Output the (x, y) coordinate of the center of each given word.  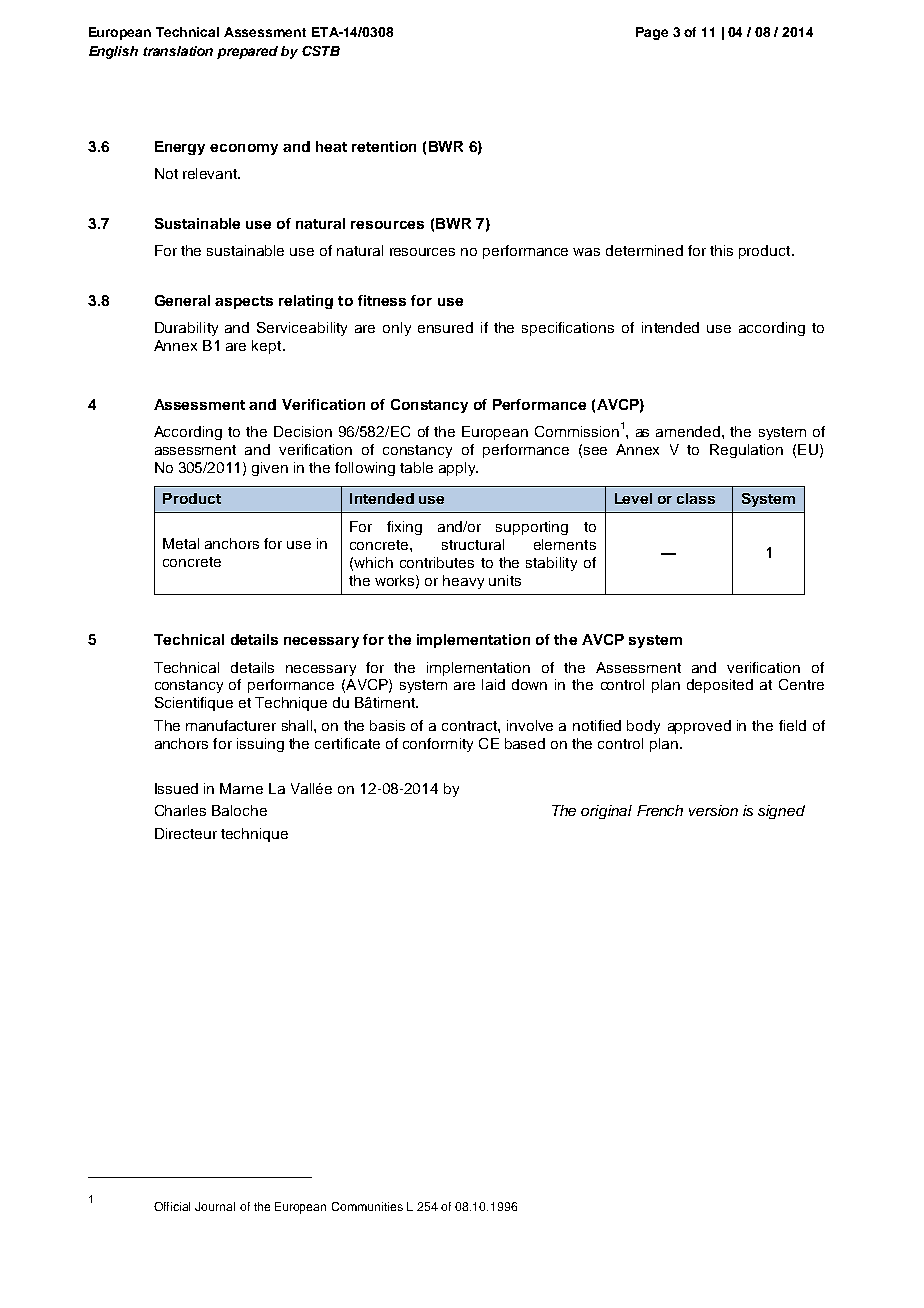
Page (652, 33)
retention (384, 146)
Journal (215, 1206)
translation (178, 51)
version (713, 810)
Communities (367, 1206)
